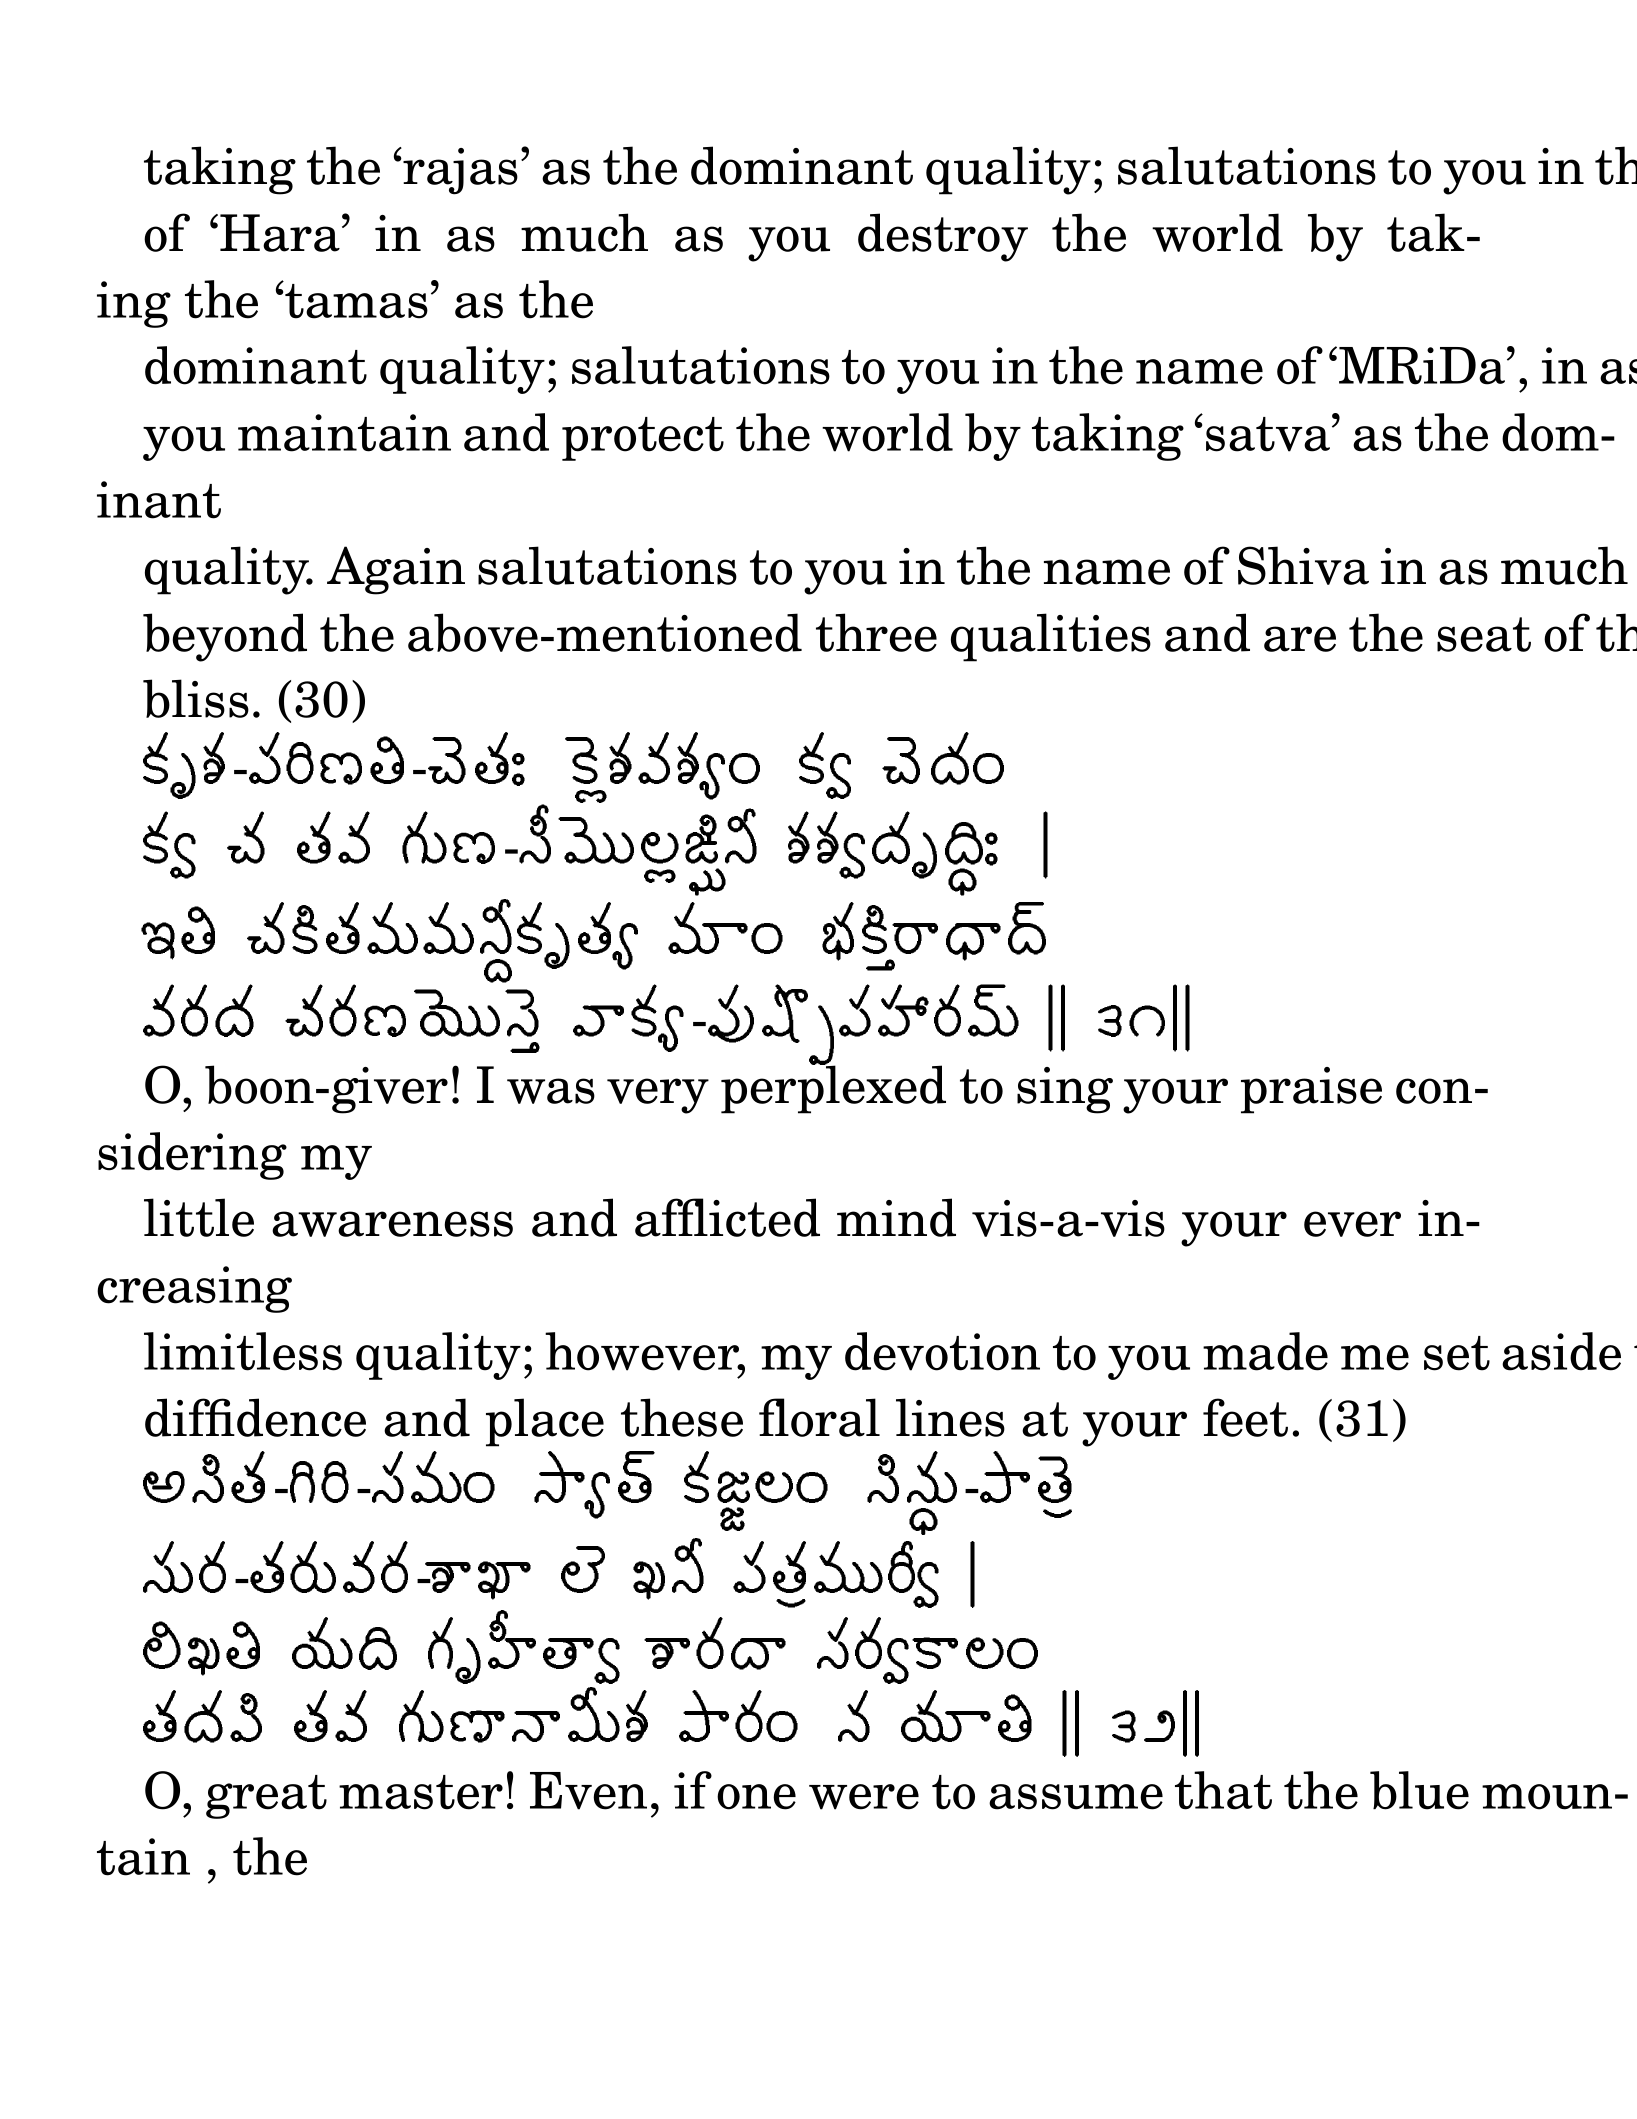 The height and width of the screenshot is (2119, 1637). Describe the element at coordinates (1457, 1353) in the screenshot. I see `set` at that location.
